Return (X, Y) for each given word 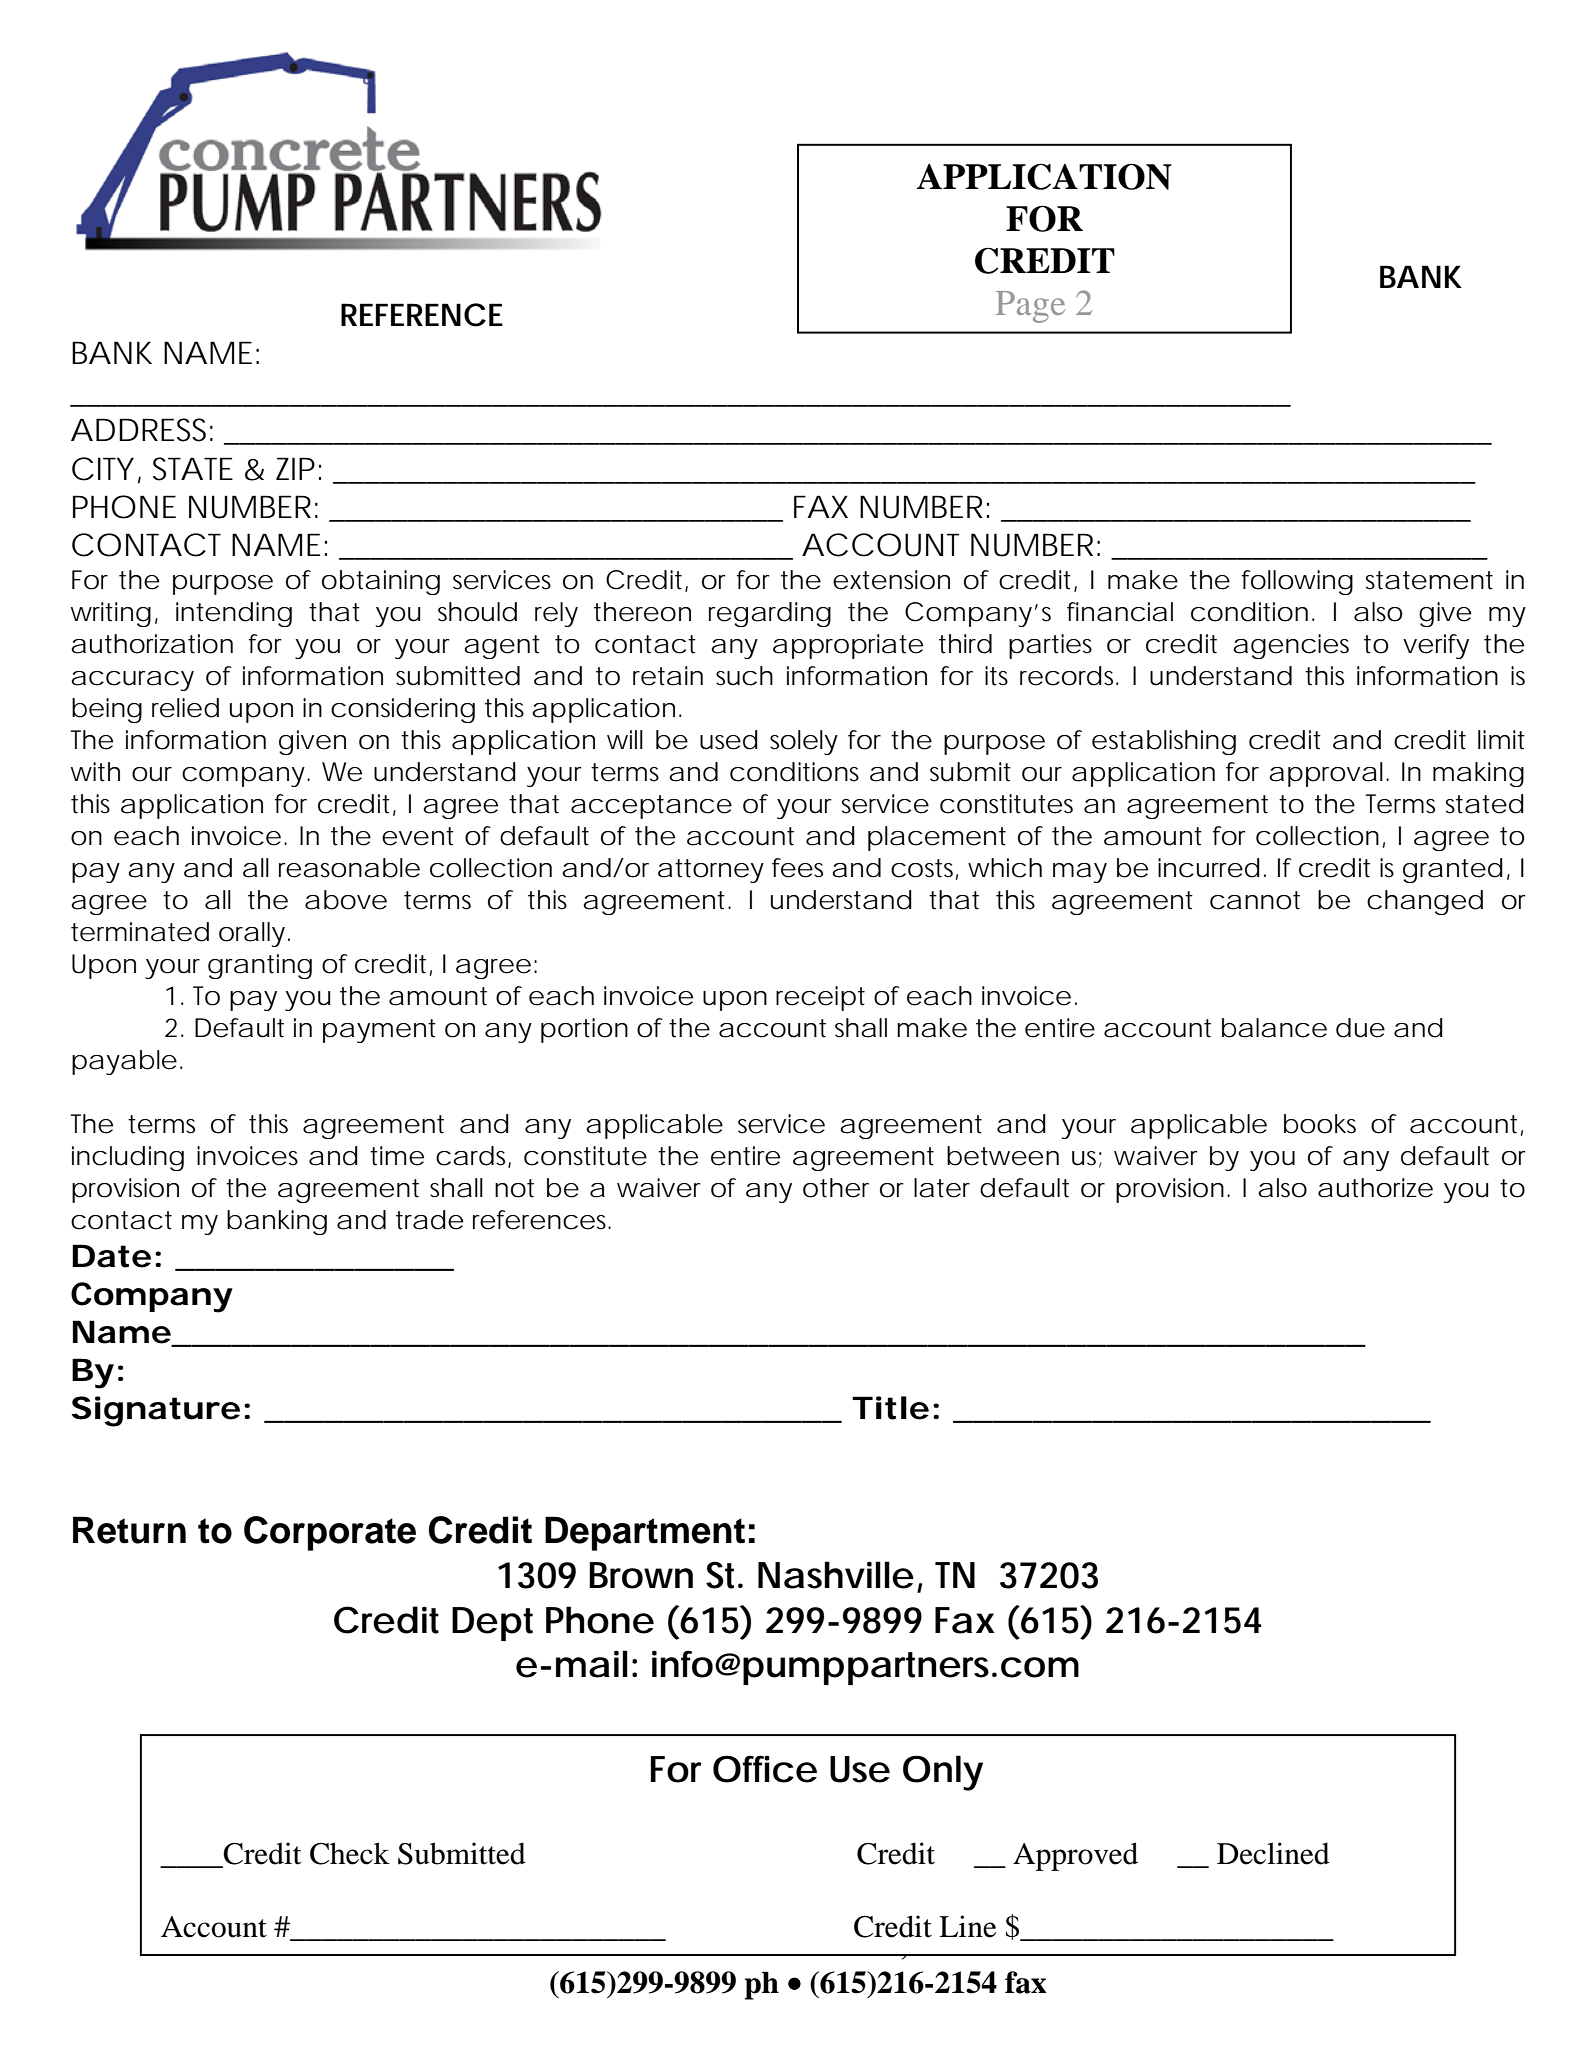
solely (804, 742)
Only (943, 1773)
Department (645, 1533)
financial (1120, 612)
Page (1030, 307)
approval (1326, 774)
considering (403, 710)
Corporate (330, 1533)
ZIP (295, 468)
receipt (820, 998)
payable (124, 1062)
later (942, 1188)
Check (350, 1853)
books (1320, 1124)
